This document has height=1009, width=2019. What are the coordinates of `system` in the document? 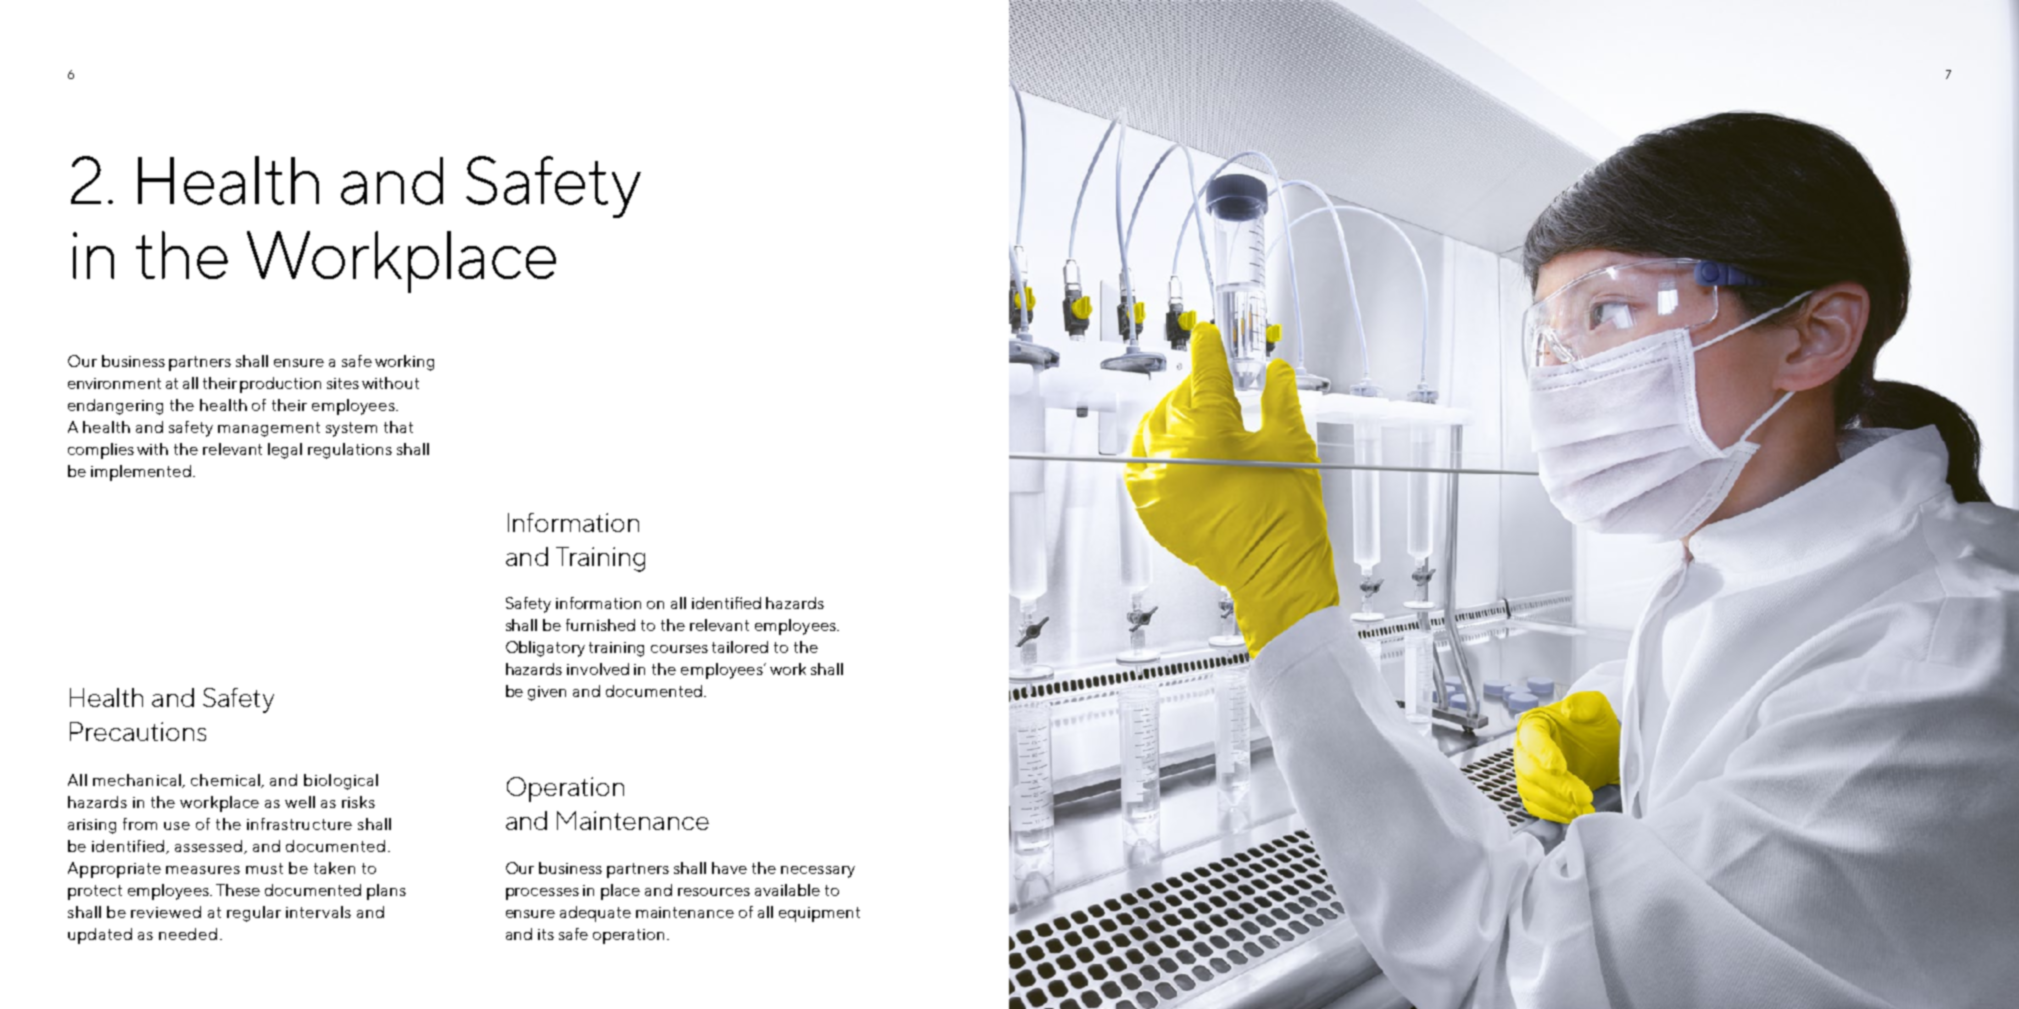 It's located at (351, 429).
